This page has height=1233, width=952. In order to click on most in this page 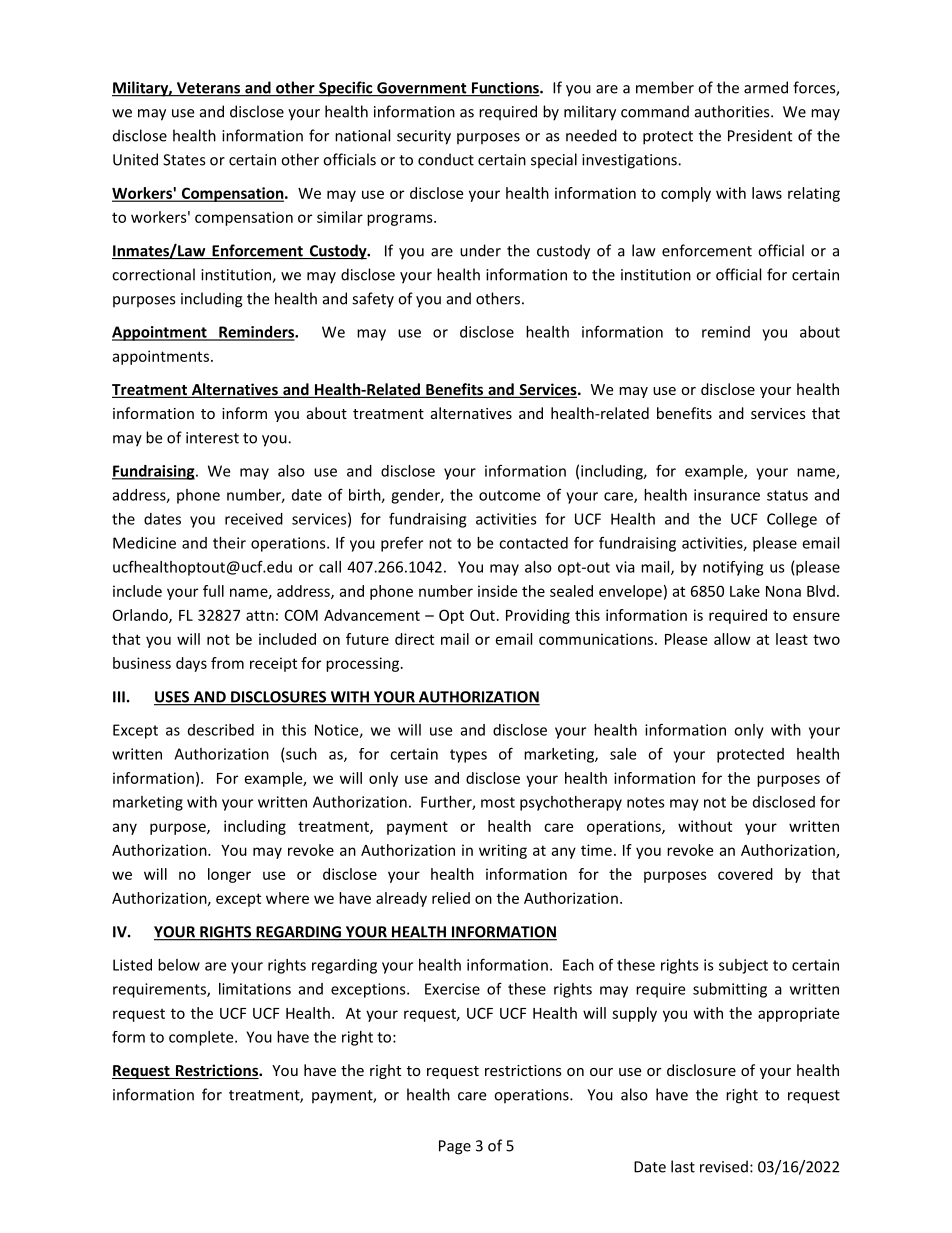, I will do `click(498, 802)`.
